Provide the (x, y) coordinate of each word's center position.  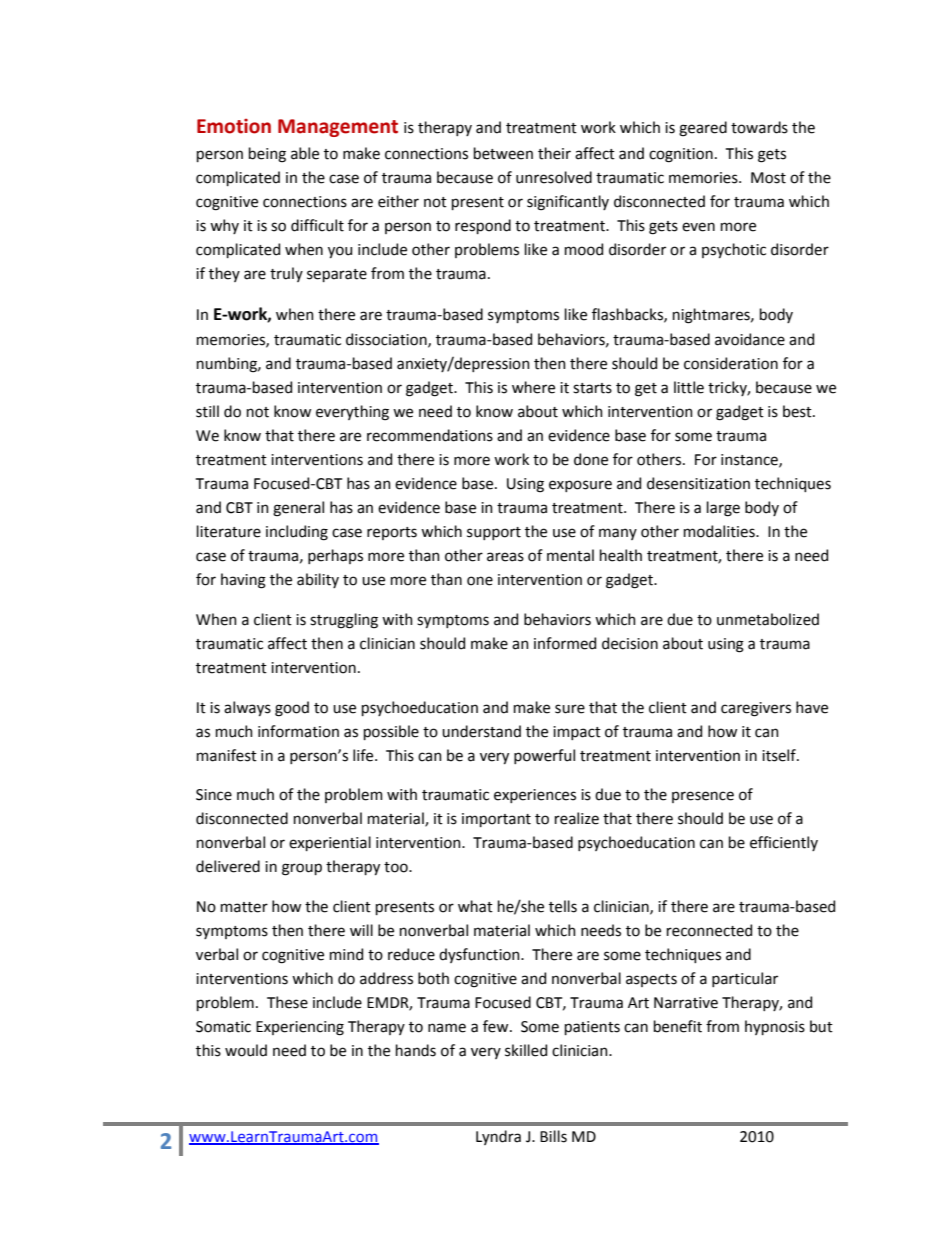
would (246, 1050)
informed (565, 643)
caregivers (756, 709)
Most (768, 178)
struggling (344, 621)
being (267, 155)
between (503, 153)
